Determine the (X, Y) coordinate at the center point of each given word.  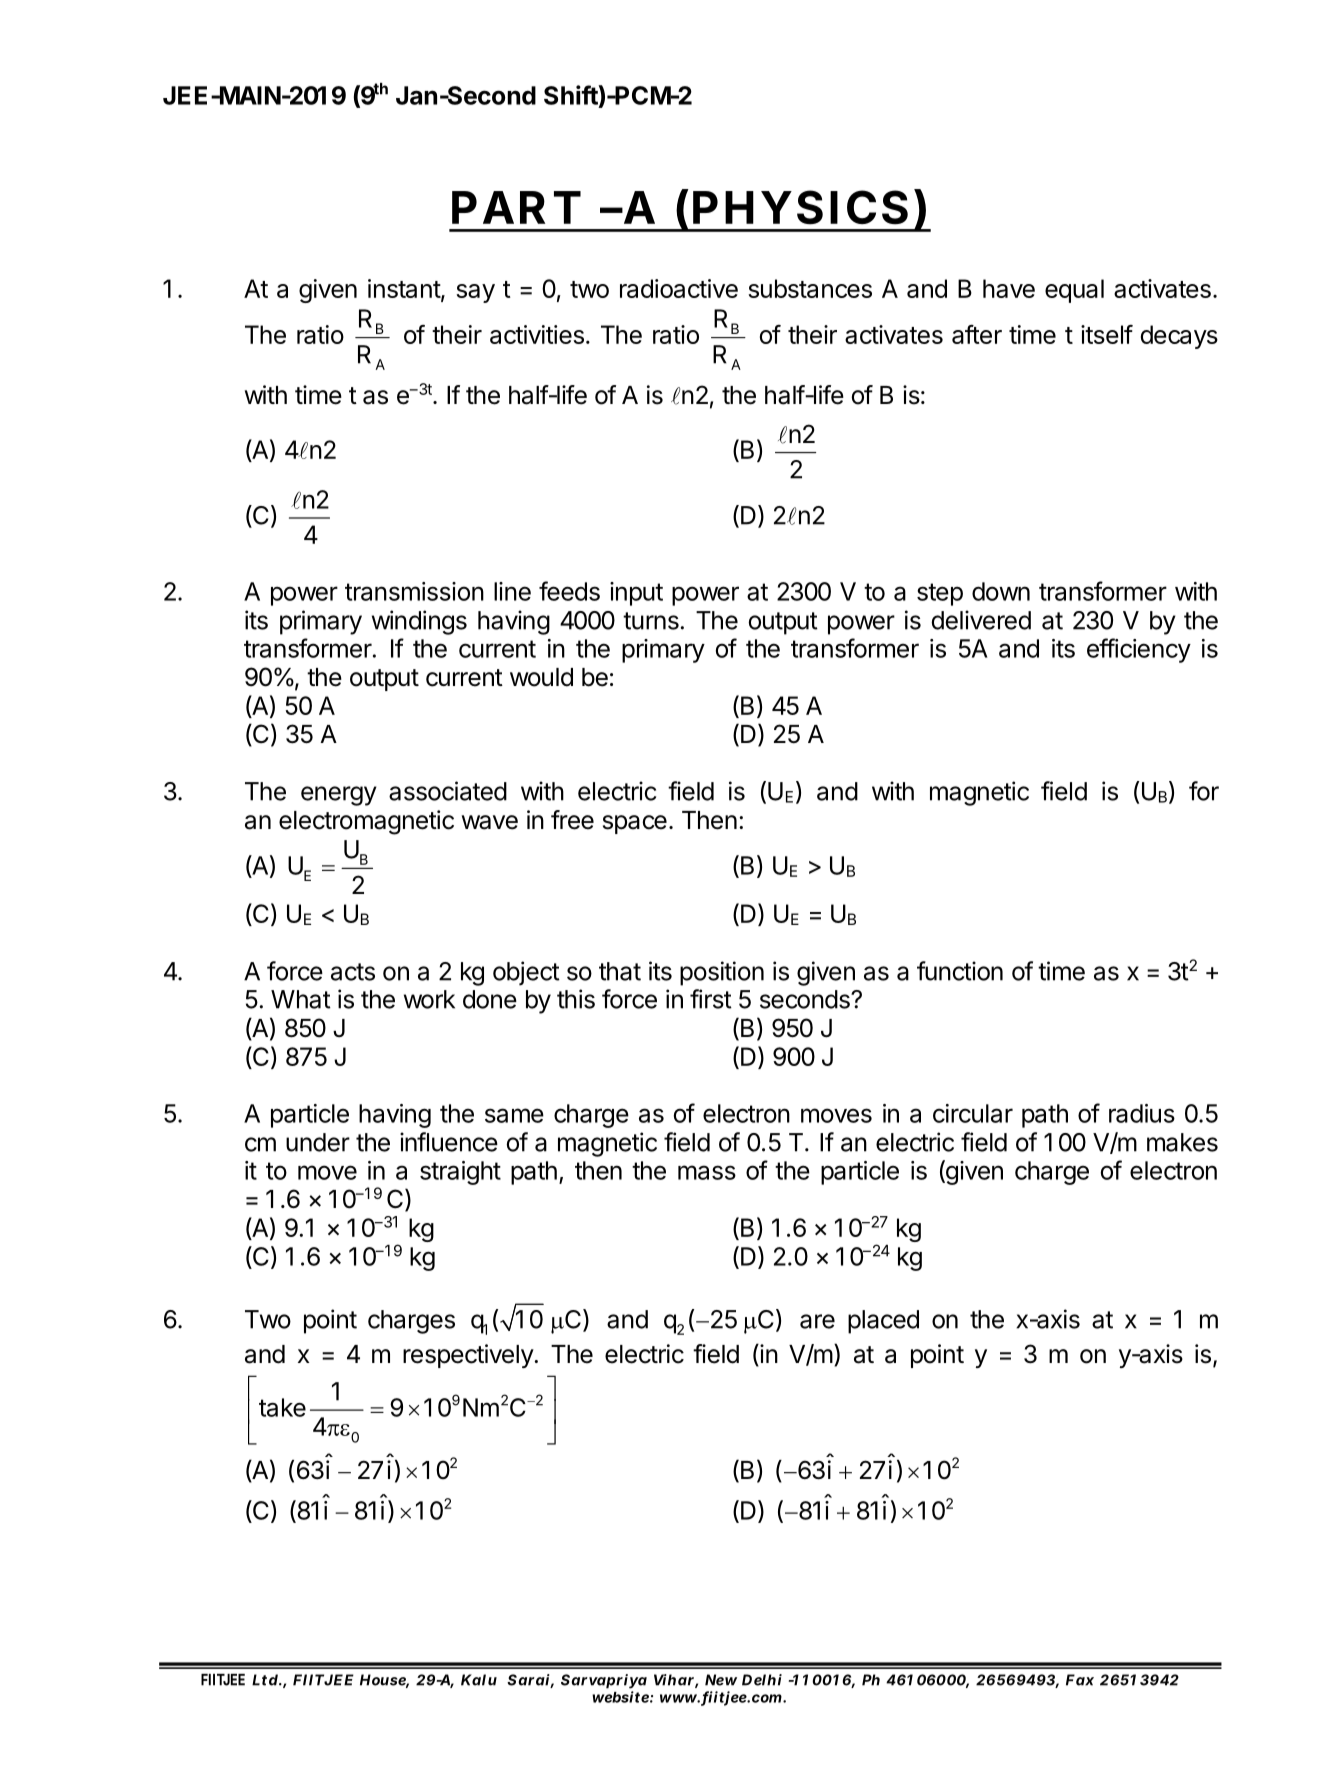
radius (1142, 1113)
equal (1074, 291)
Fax (1080, 1680)
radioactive (679, 288)
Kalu (479, 1680)
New (721, 1680)
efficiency (1139, 650)
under (318, 1142)
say (475, 293)
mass (707, 1172)
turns (651, 621)
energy (339, 796)
